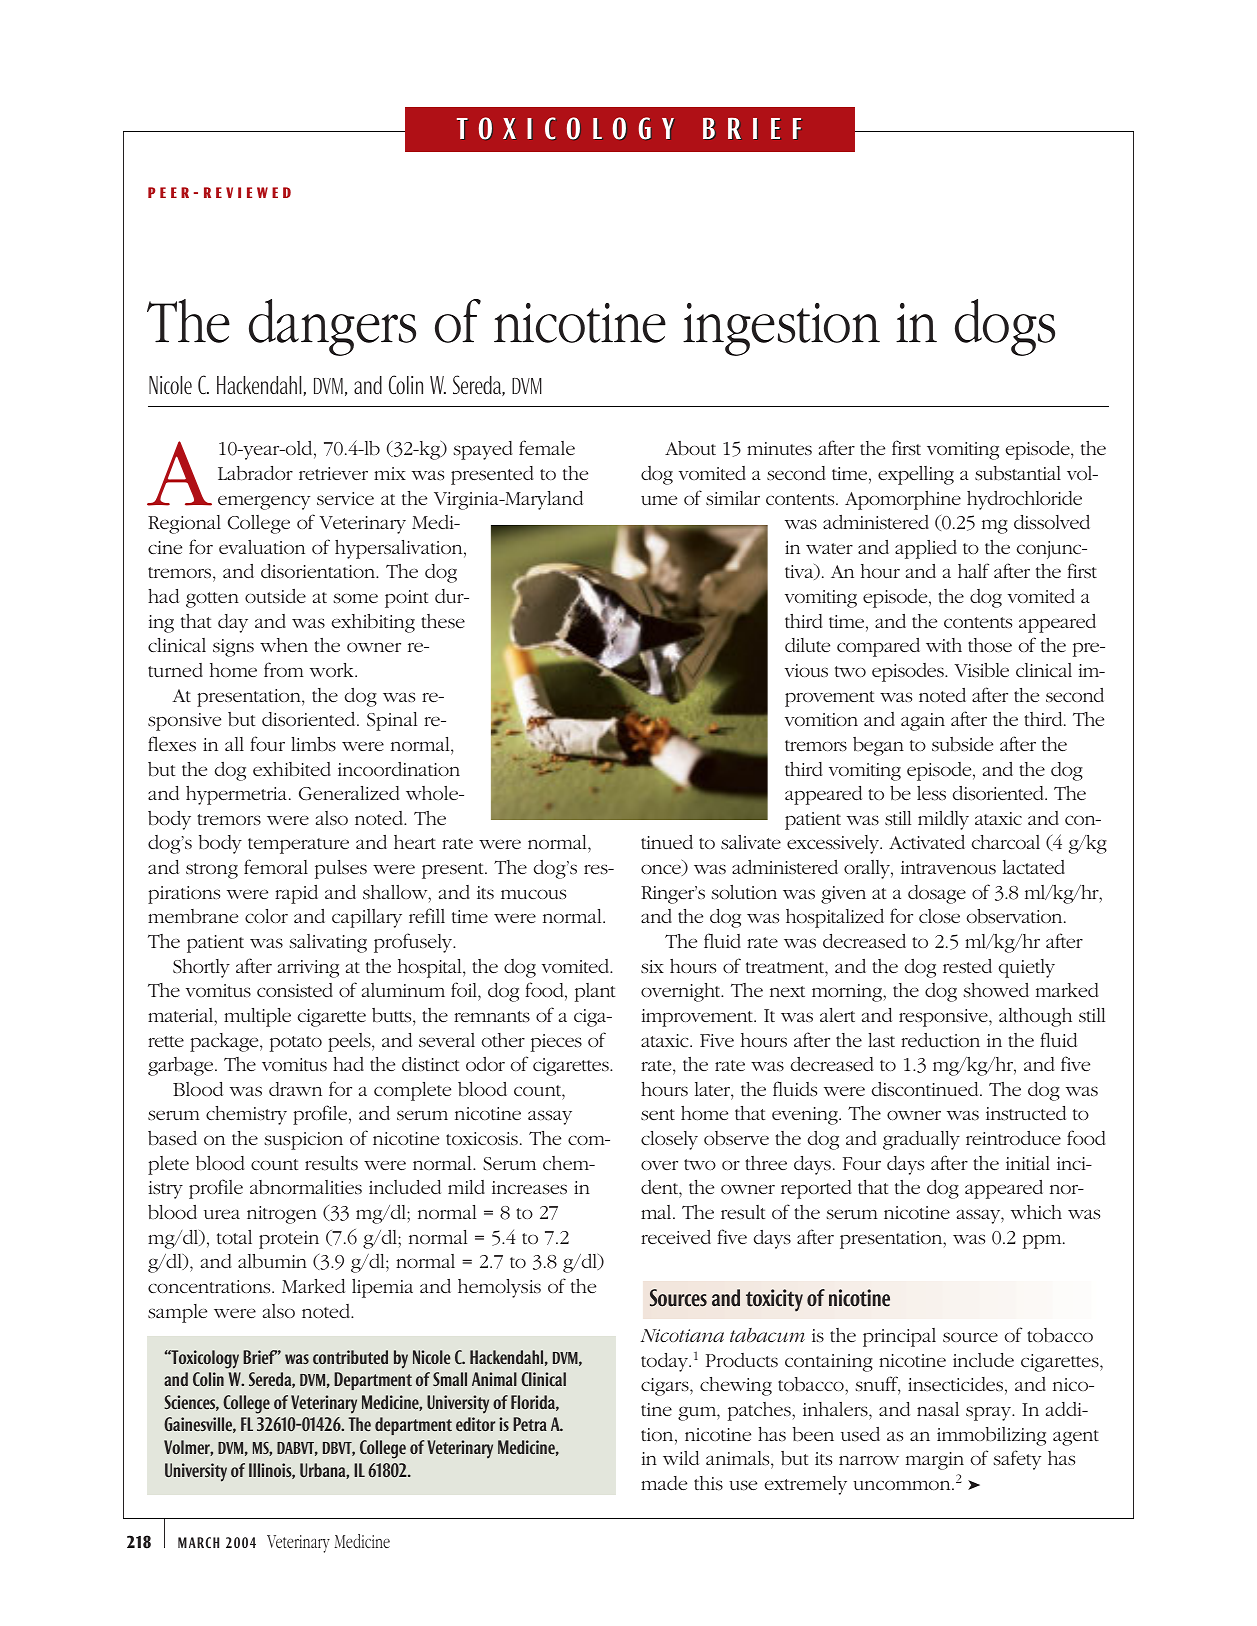  I want to click on About, so click(690, 448).
